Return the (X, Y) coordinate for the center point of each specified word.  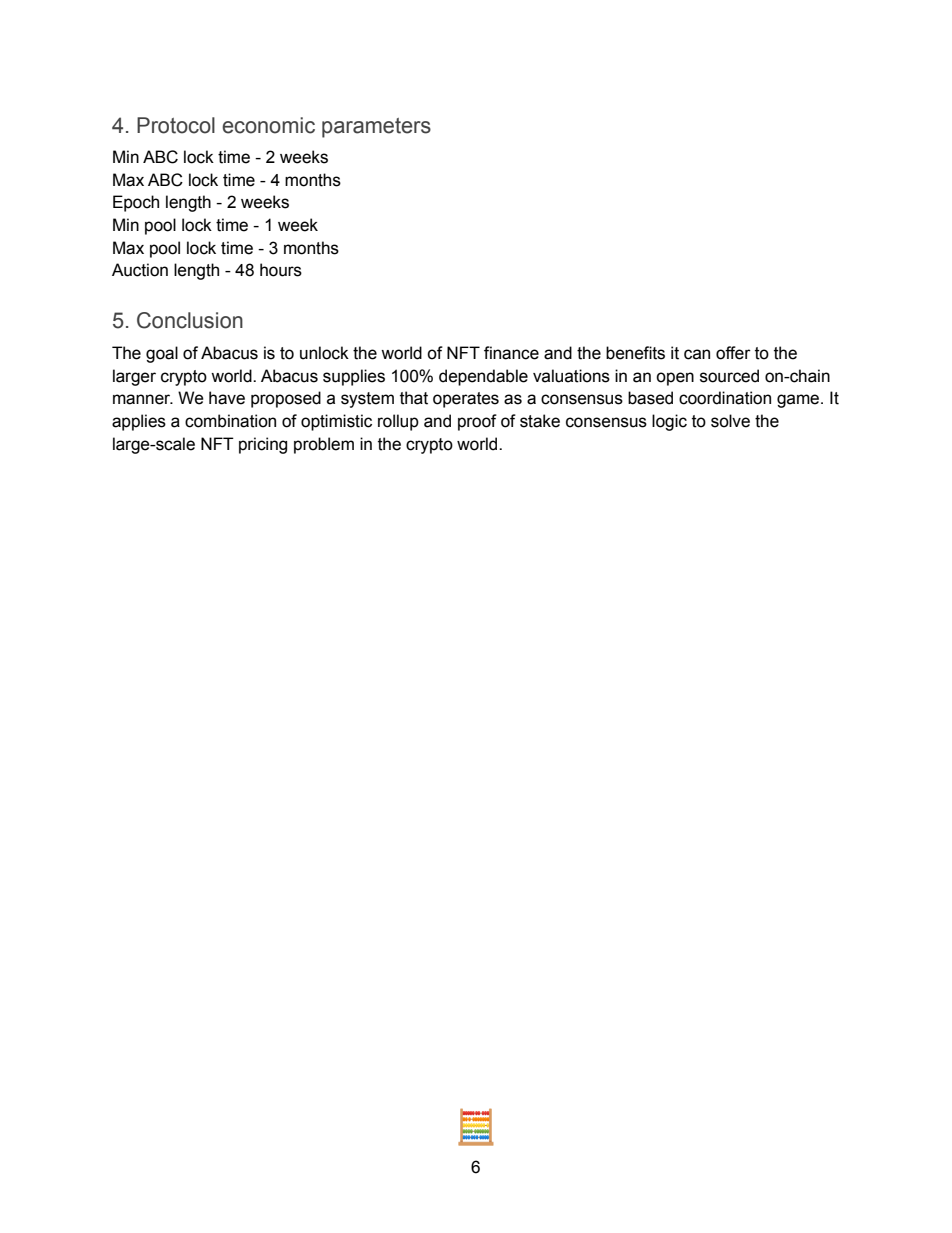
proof (477, 422)
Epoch (136, 203)
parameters (376, 128)
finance (511, 353)
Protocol (176, 125)
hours (281, 270)
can (697, 354)
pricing (263, 445)
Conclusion (190, 320)
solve (730, 421)
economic (268, 125)
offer (733, 353)
